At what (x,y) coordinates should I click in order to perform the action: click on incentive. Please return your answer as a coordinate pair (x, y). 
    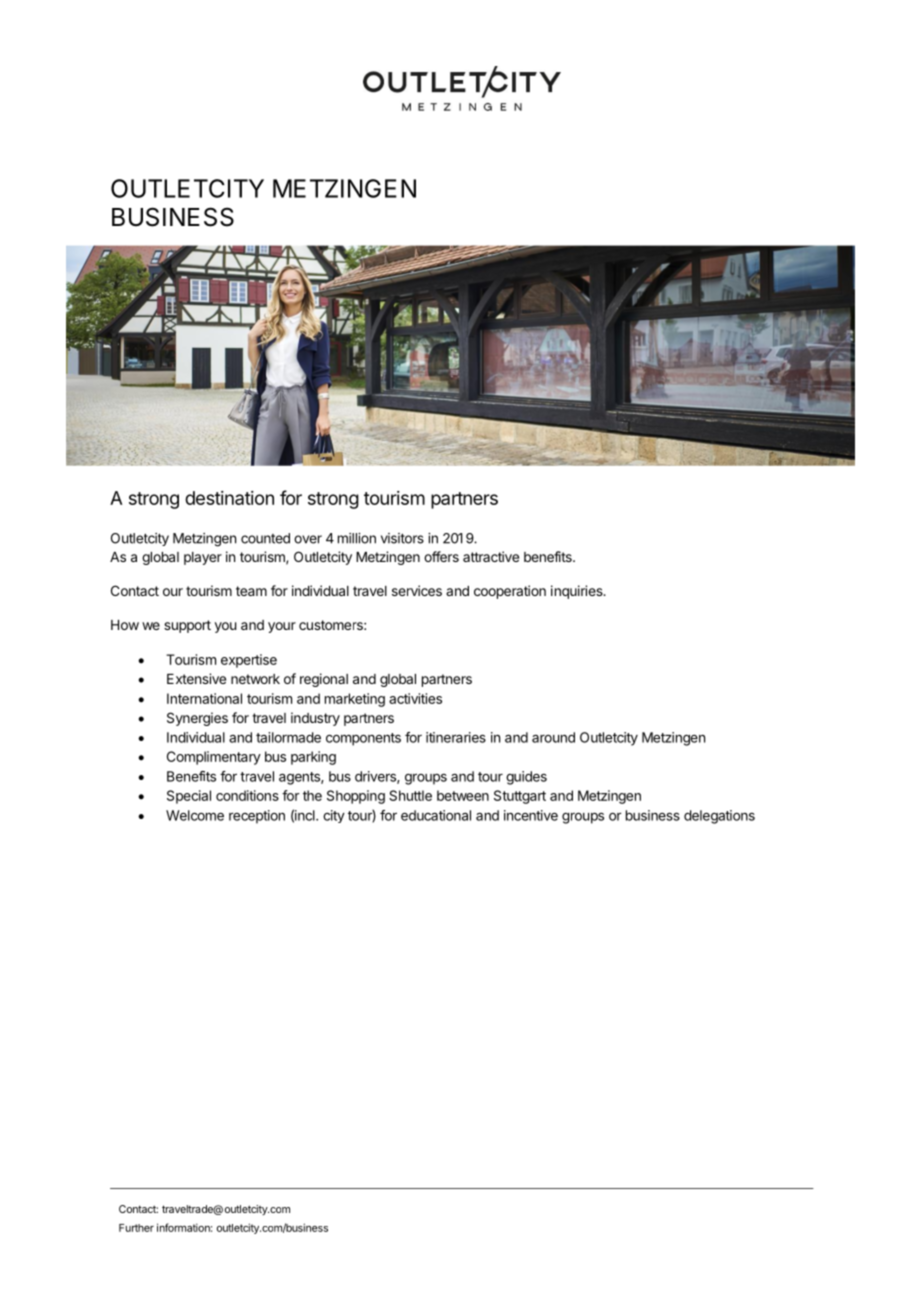
    Looking at the image, I should click on (531, 815).
